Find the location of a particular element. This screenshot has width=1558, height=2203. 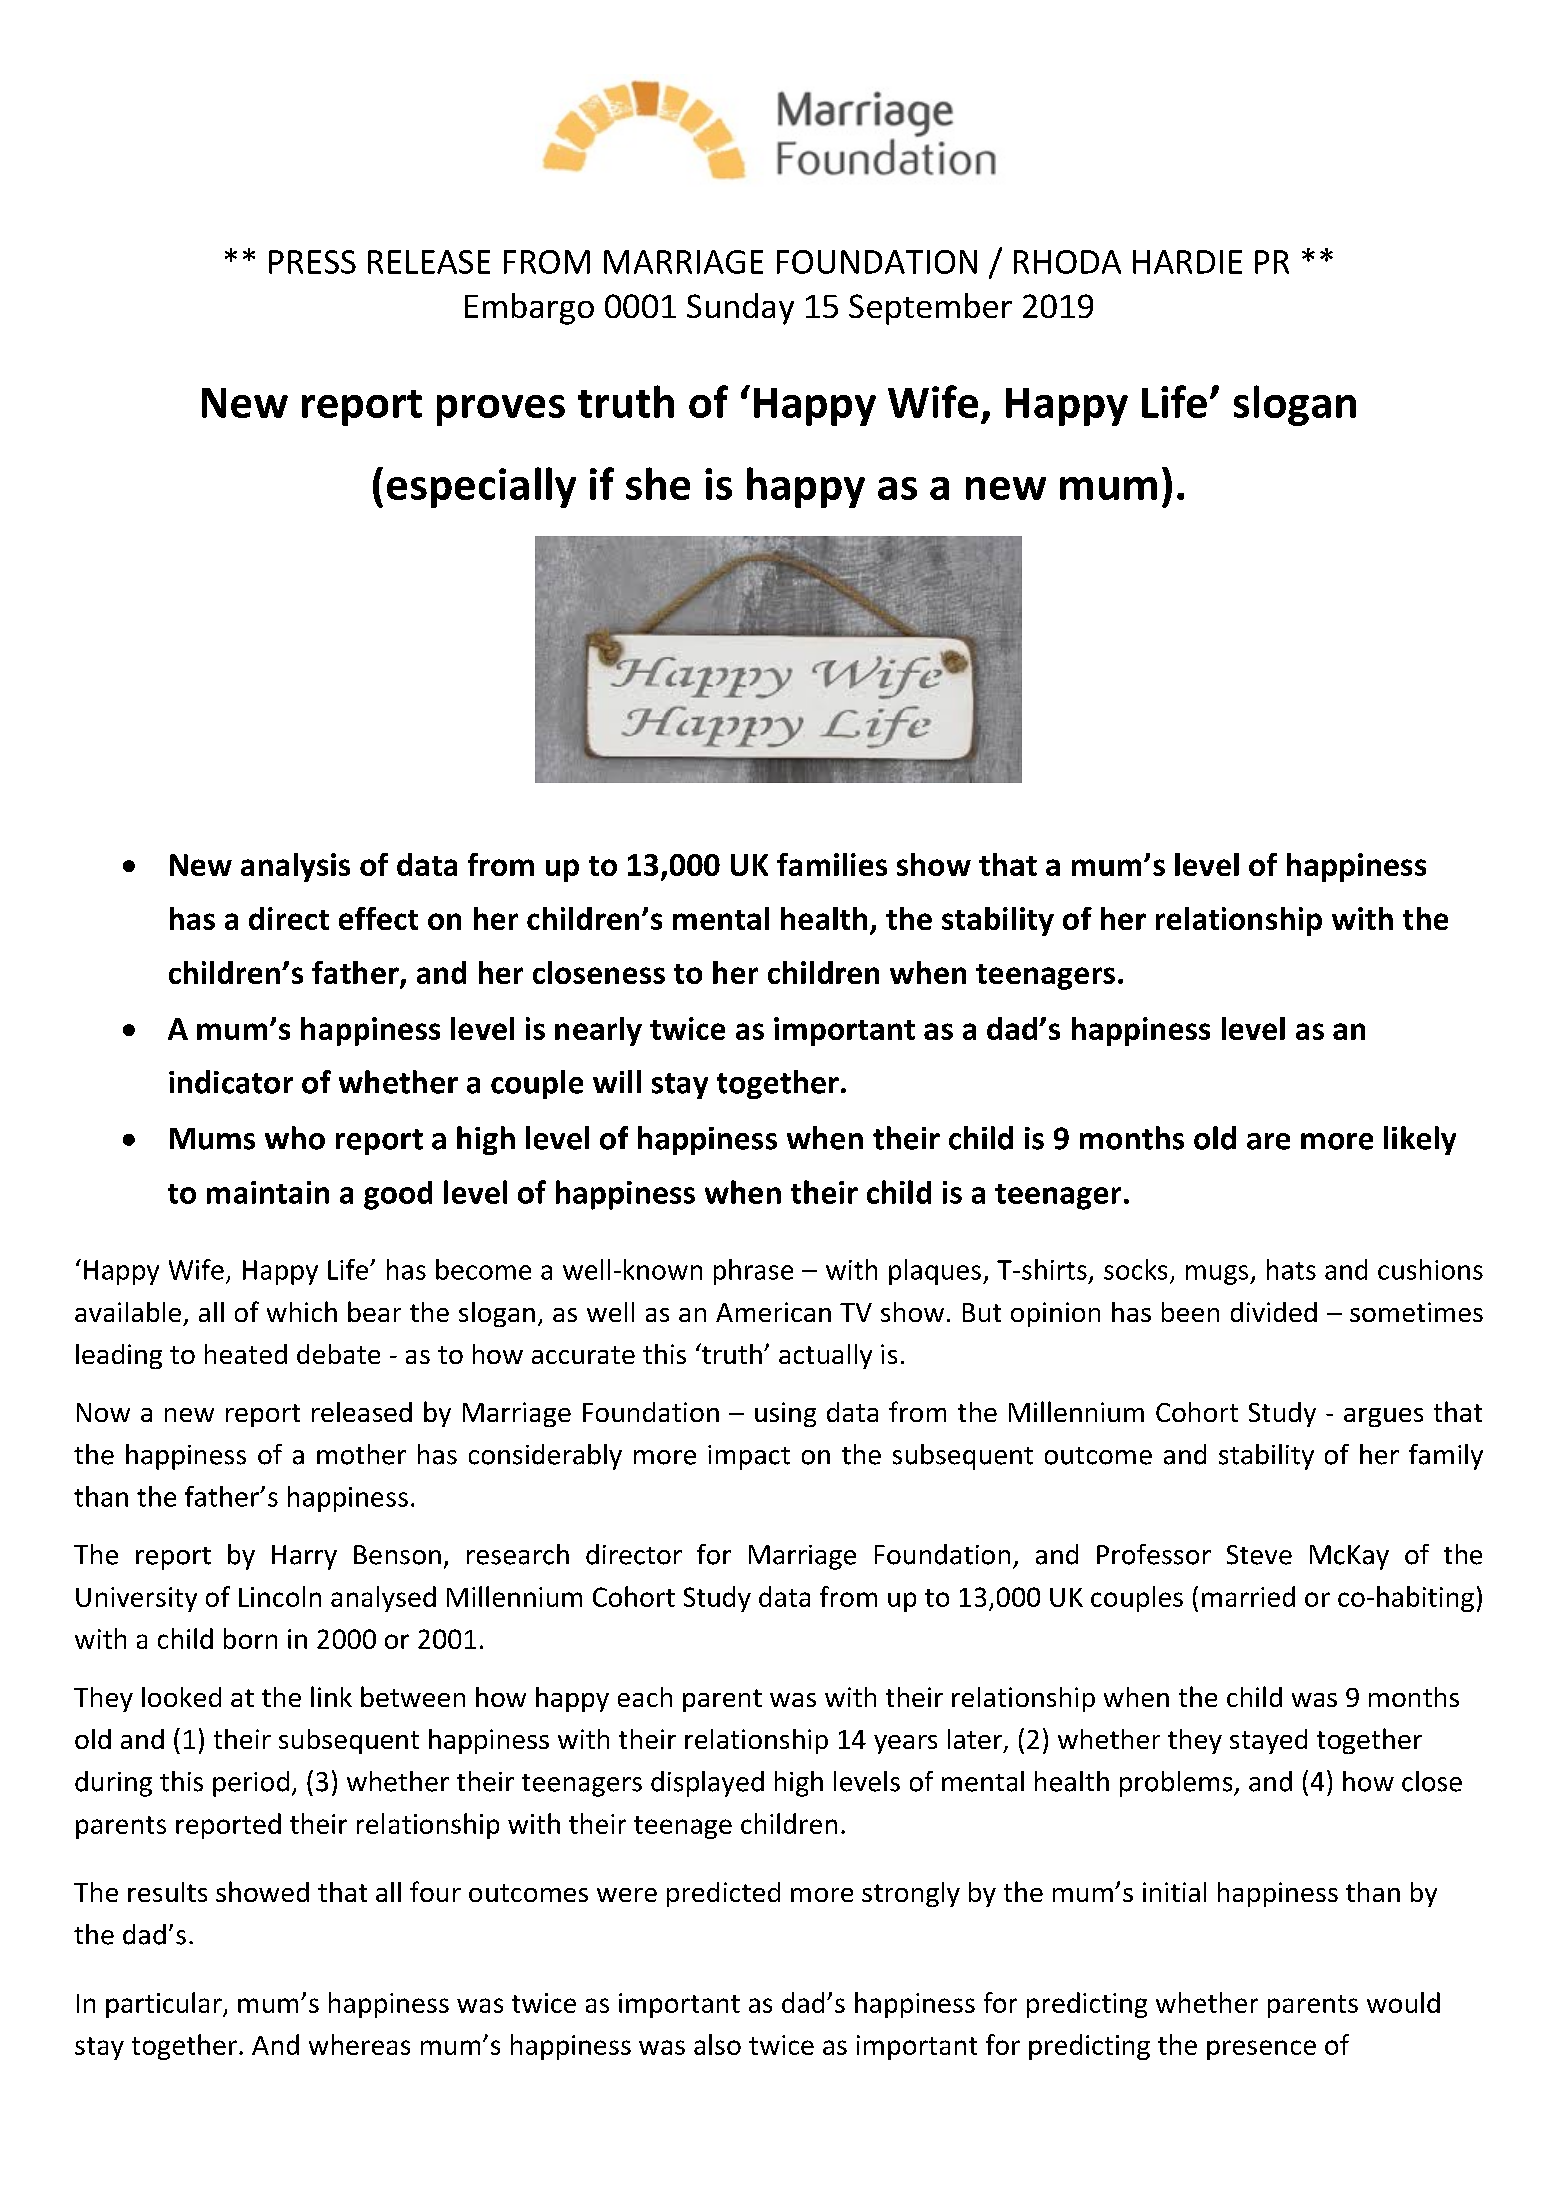

also is located at coordinates (717, 2044).
